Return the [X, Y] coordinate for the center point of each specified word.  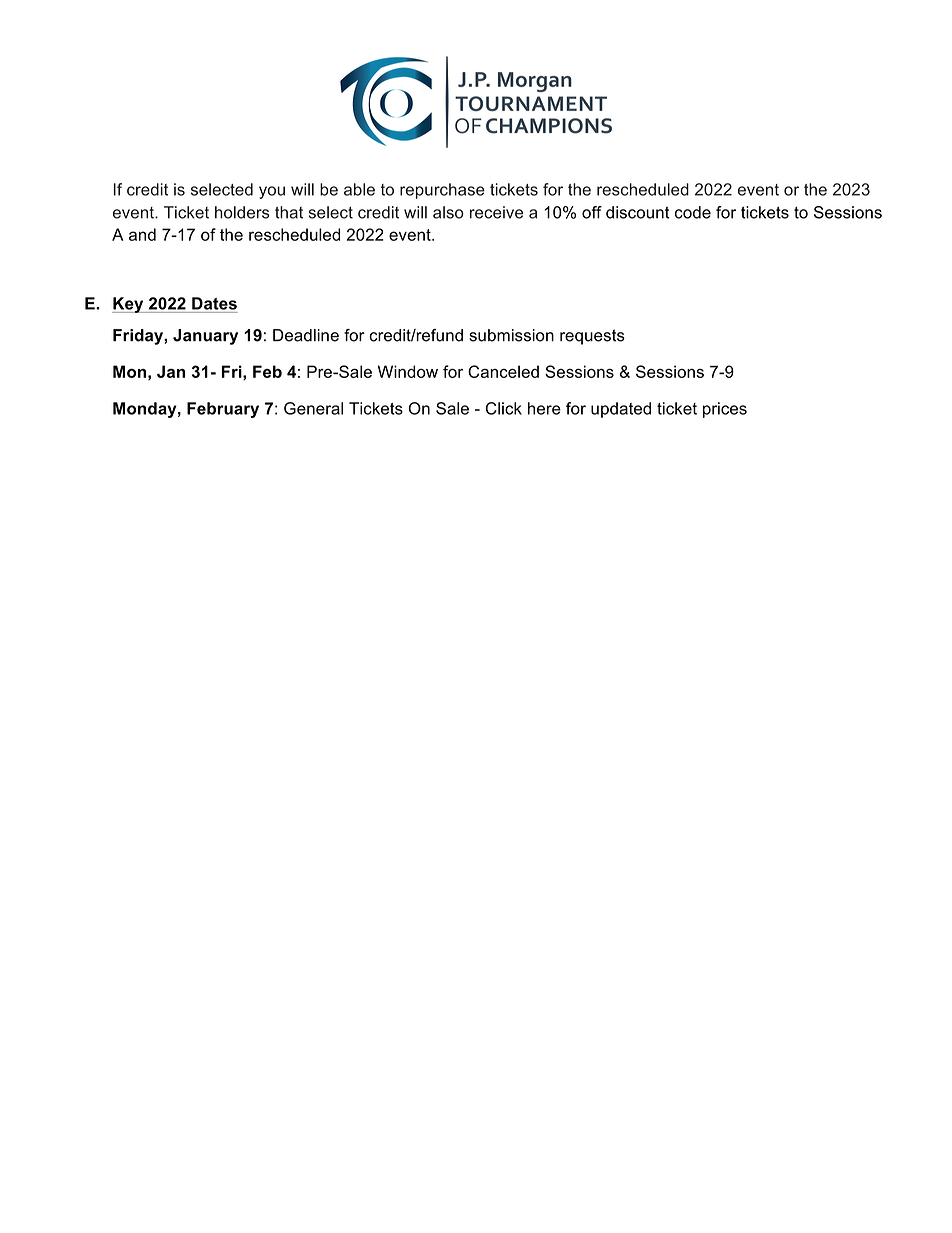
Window [408, 371]
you [272, 192]
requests [592, 337]
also [448, 212]
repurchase [442, 191]
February [223, 410]
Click [504, 408]
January [205, 337]
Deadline [306, 335]
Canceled [503, 371]
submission [511, 335]
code [693, 212]
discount [638, 212]
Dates [214, 303]
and [142, 234]
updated [621, 410]
